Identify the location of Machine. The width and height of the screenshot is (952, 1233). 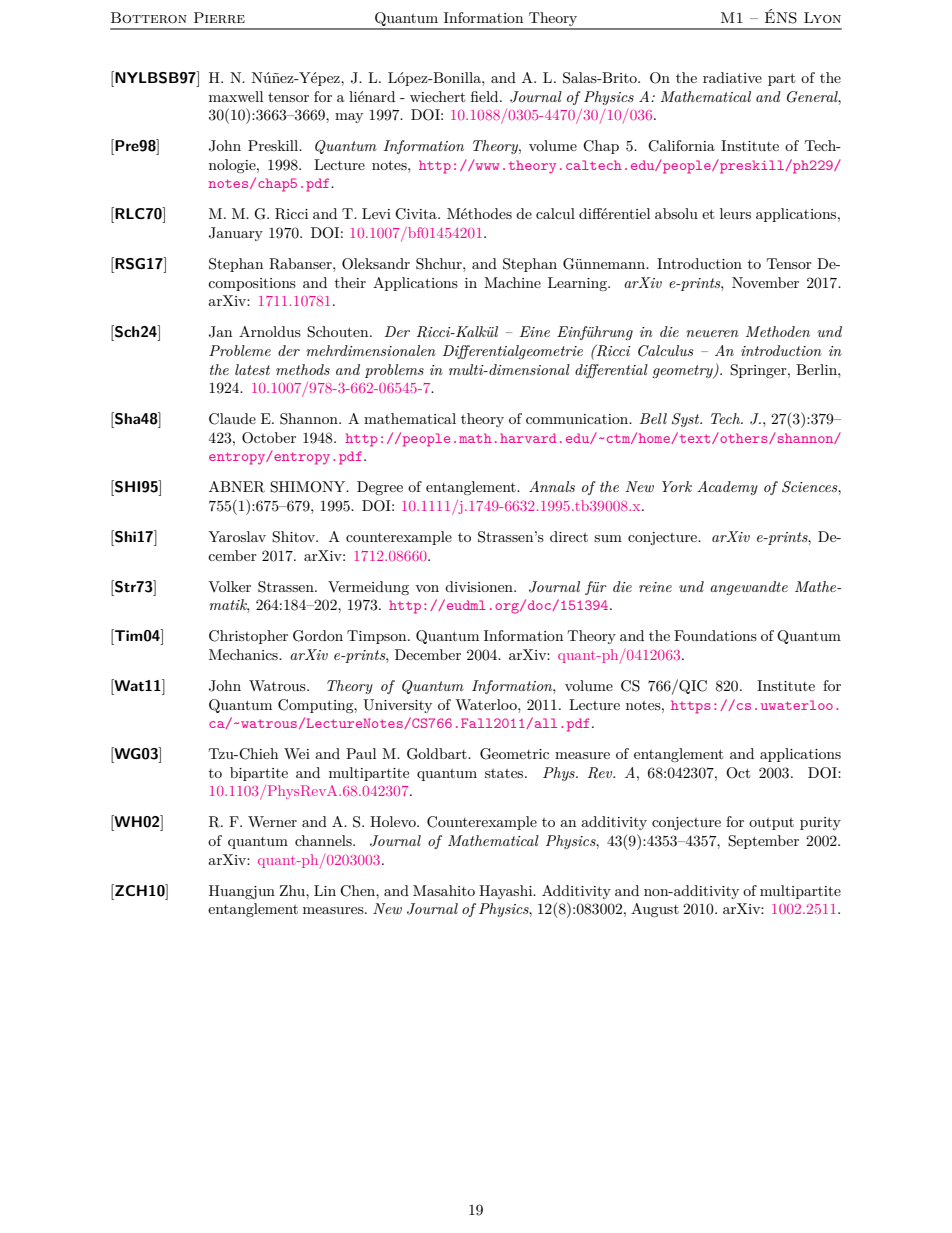
(512, 282).
